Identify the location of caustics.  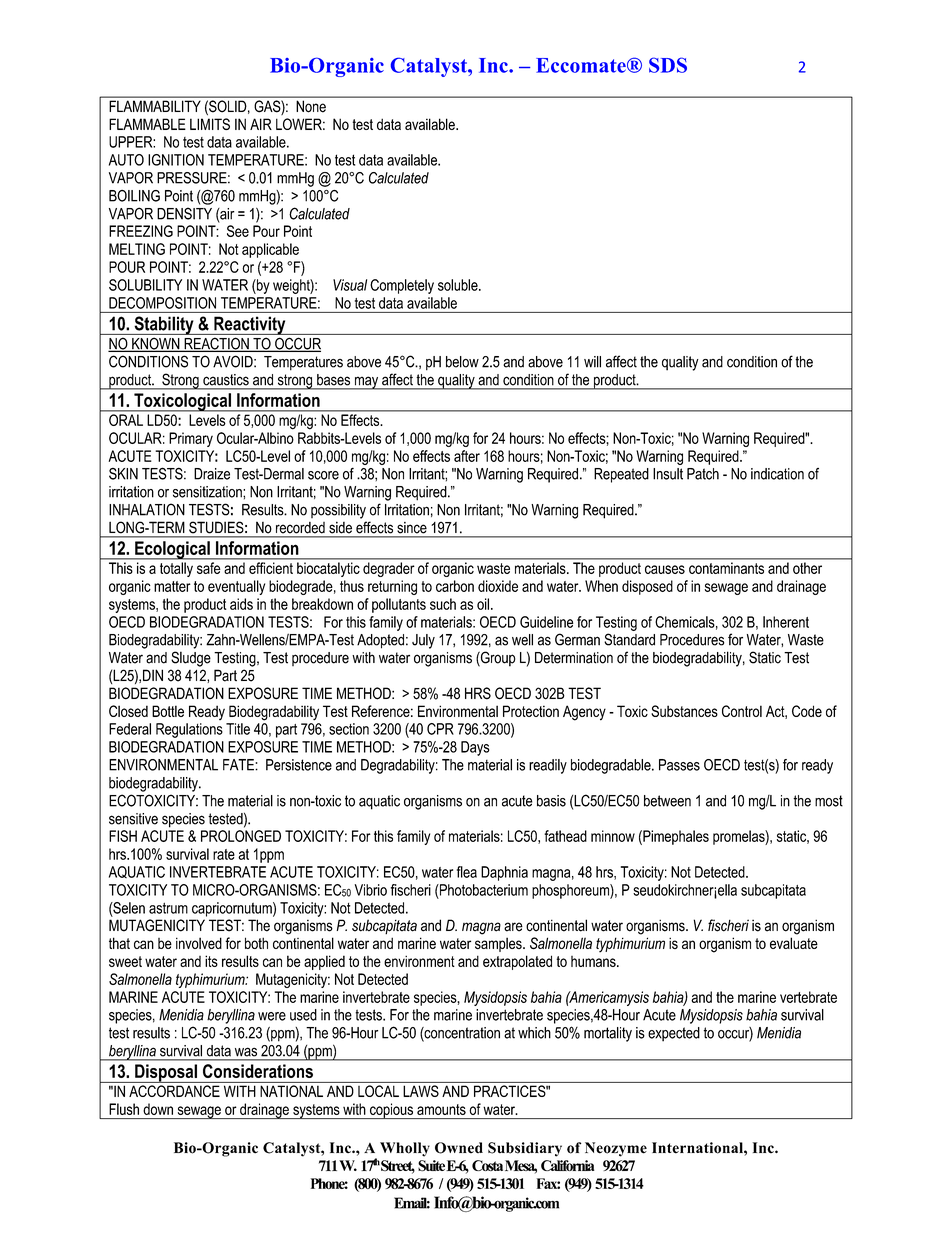
(226, 379).
